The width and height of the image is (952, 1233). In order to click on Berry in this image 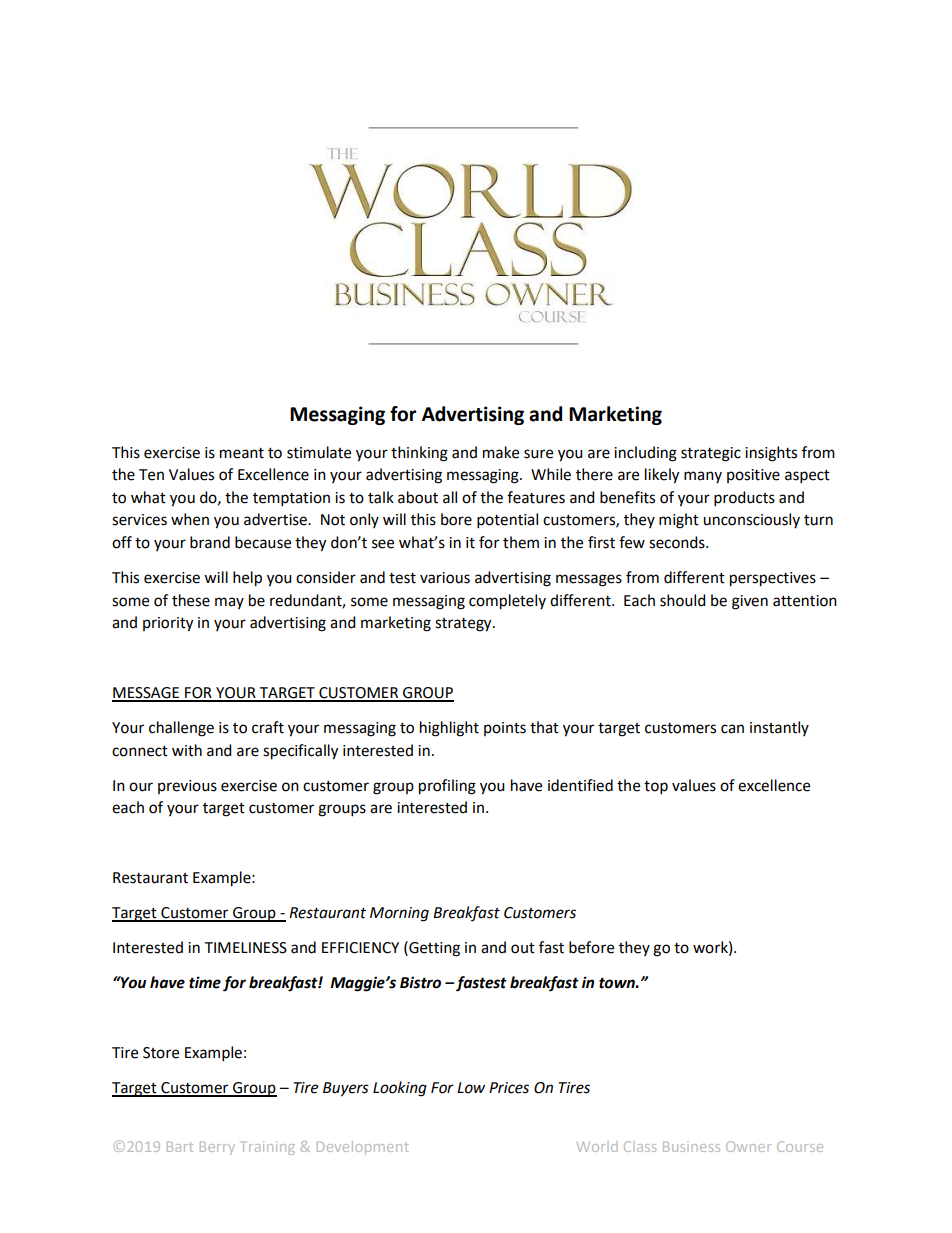, I will do `click(217, 1148)`.
